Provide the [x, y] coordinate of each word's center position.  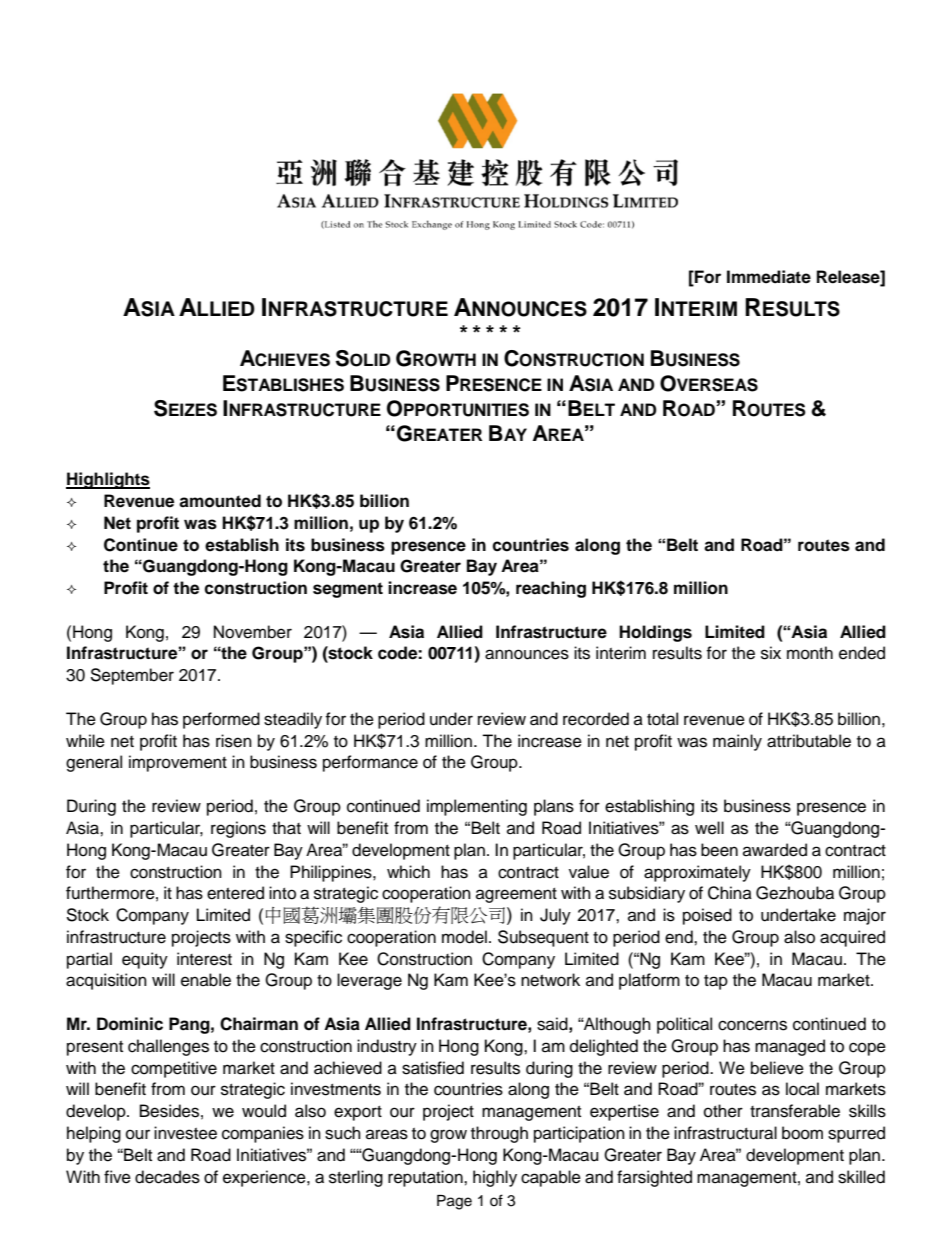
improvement [178, 763]
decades [167, 1177]
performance [370, 763]
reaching [551, 589]
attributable [809, 741]
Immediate [769, 277]
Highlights [108, 480]
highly [495, 1178]
